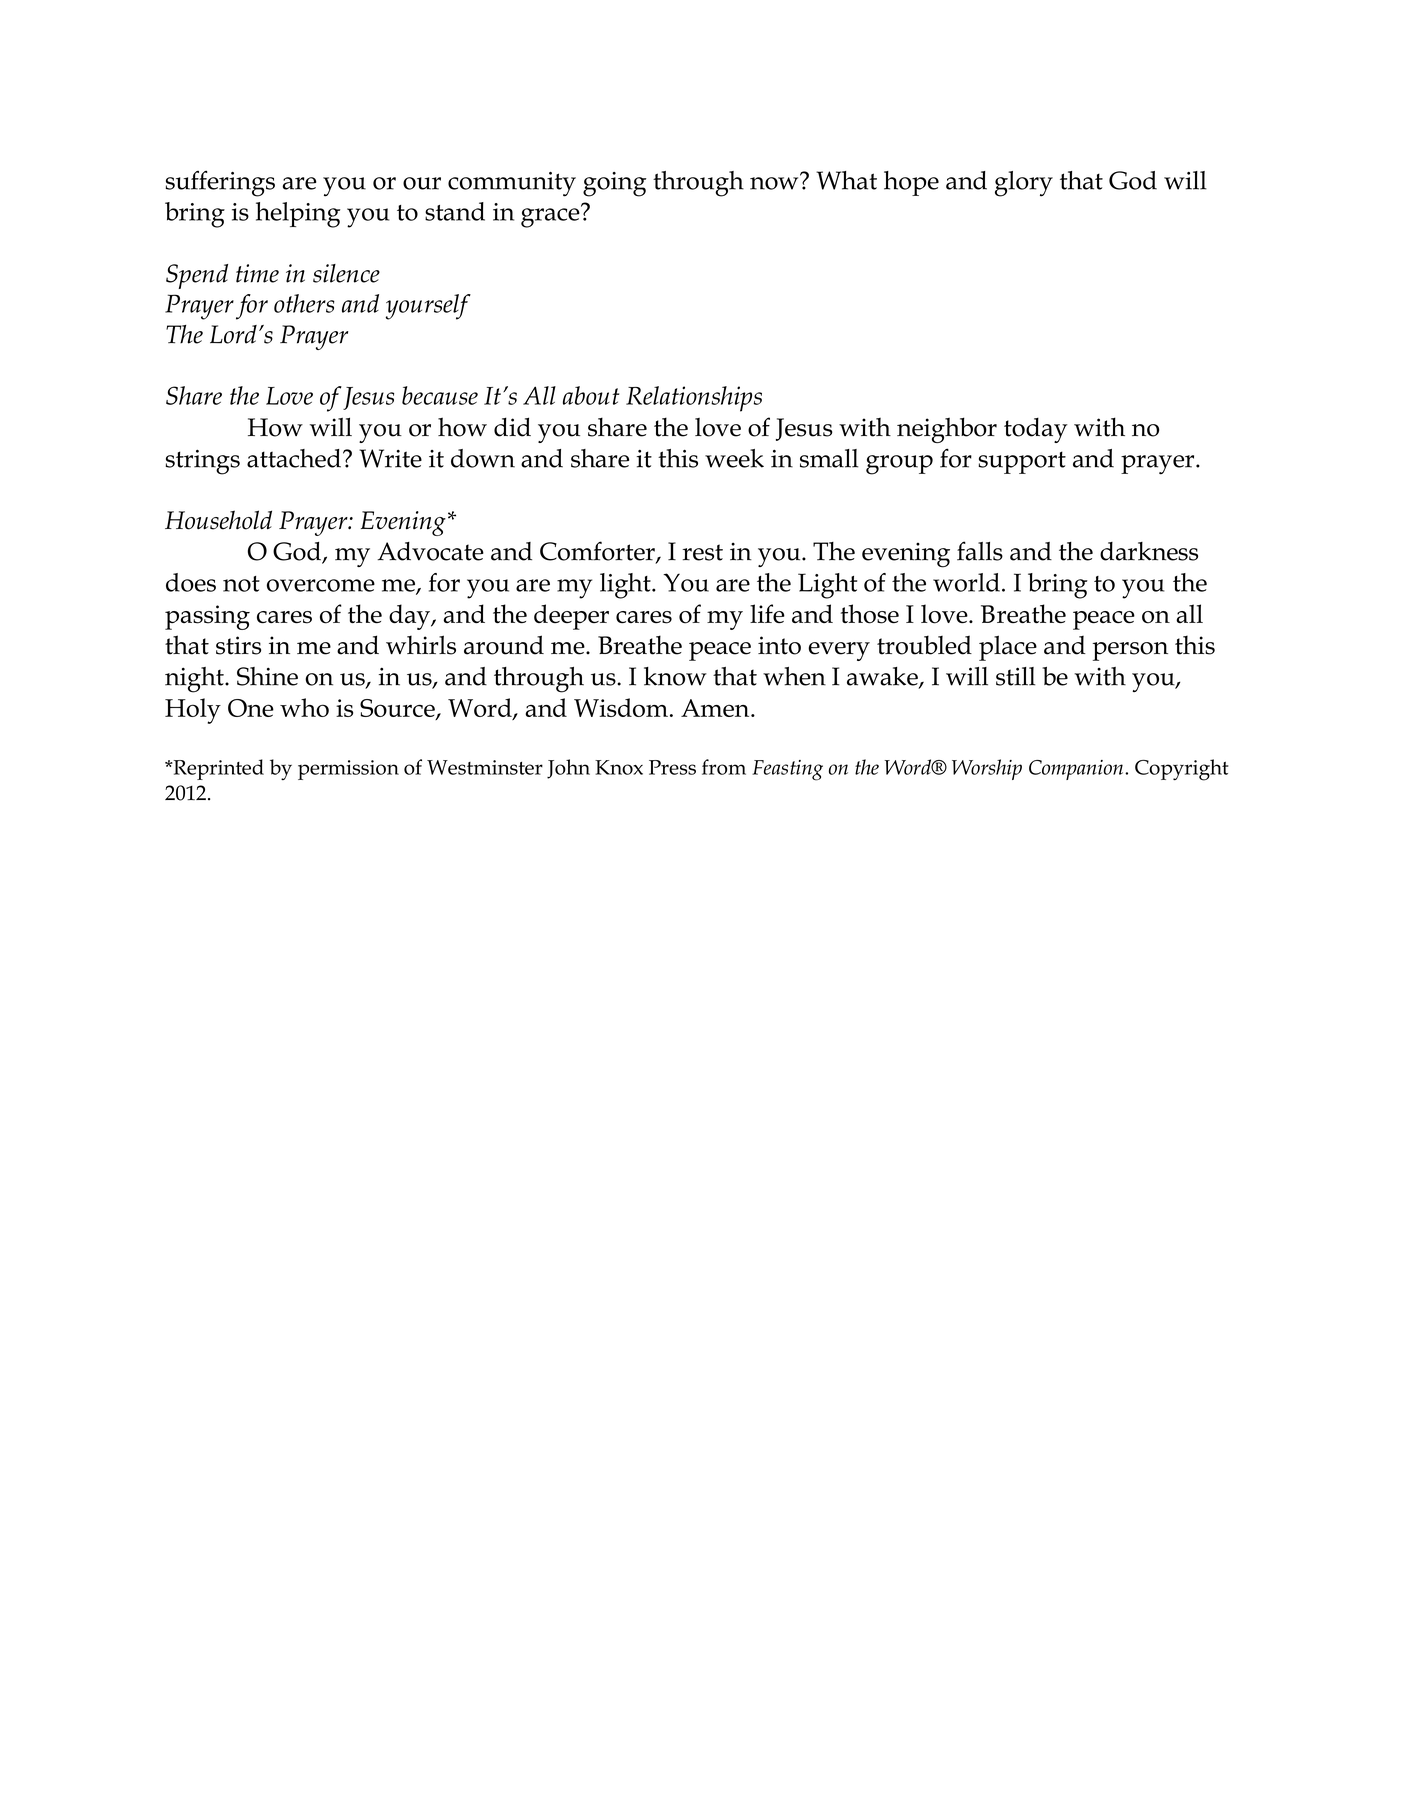 This image has width=1401, height=1813. I want to click on attached, so click(294, 458).
